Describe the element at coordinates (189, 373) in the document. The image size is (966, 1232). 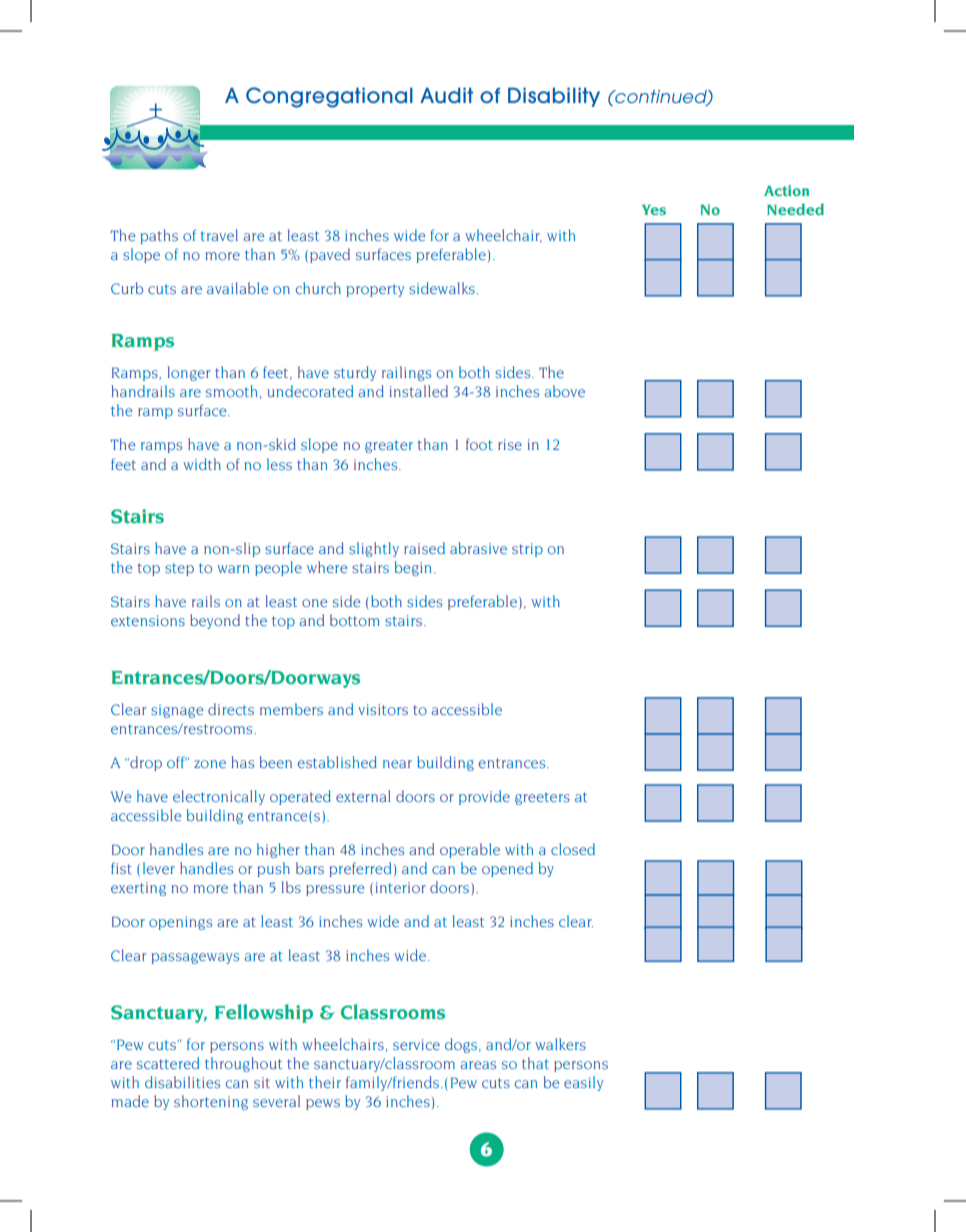
I see `longer` at that location.
